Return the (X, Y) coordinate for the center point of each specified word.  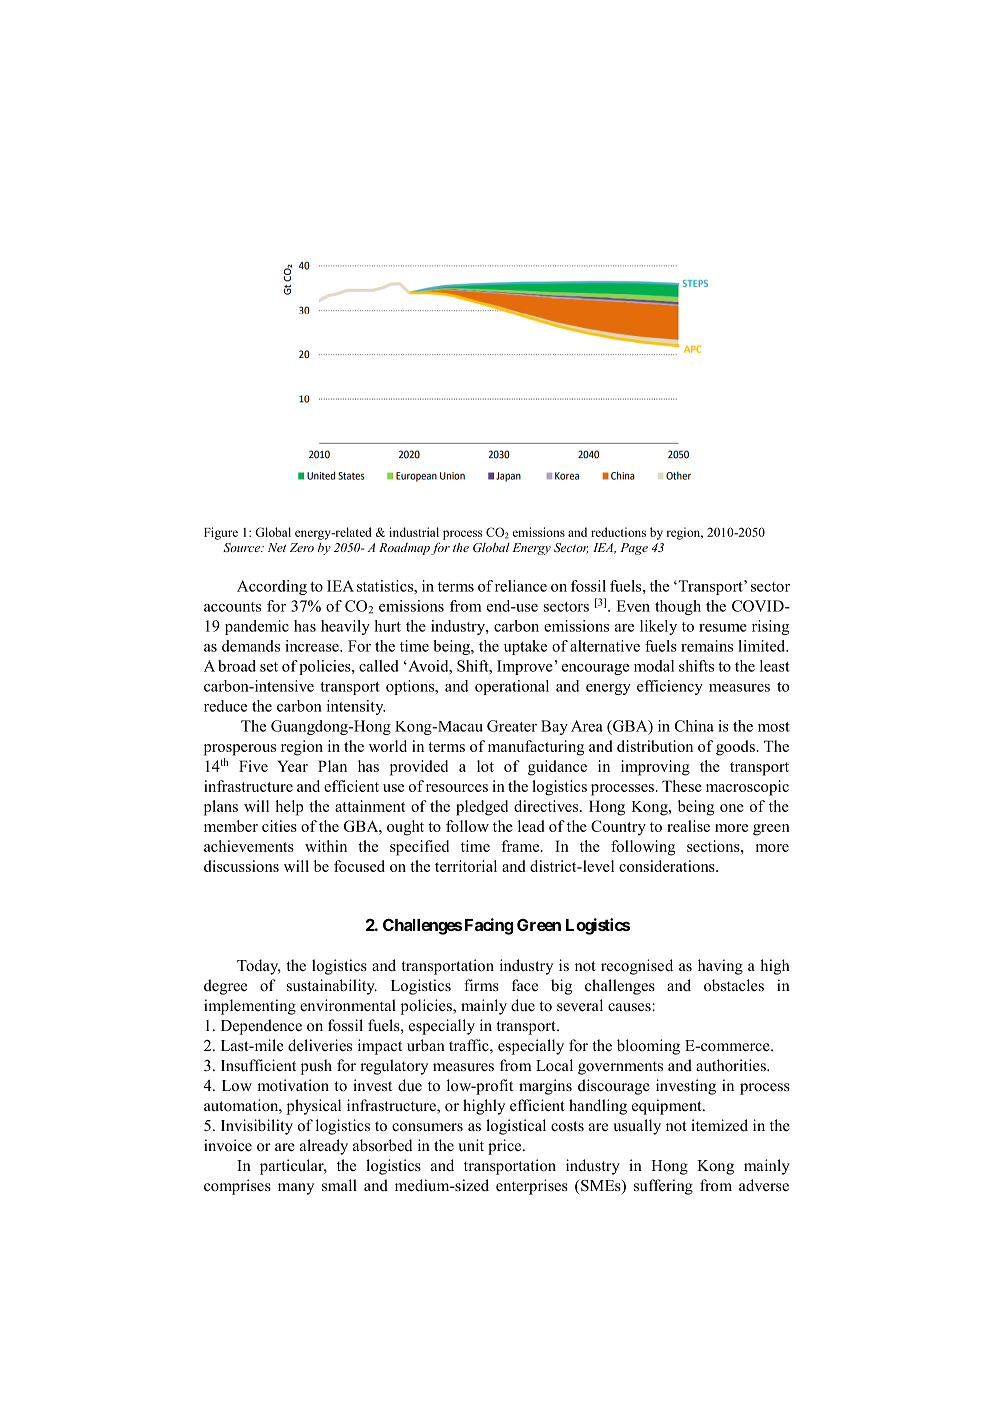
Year (292, 766)
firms (481, 985)
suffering (663, 1187)
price (506, 1147)
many (296, 1189)
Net (277, 547)
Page (634, 549)
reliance (521, 586)
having (720, 967)
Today (259, 967)
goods (735, 748)
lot (485, 766)
